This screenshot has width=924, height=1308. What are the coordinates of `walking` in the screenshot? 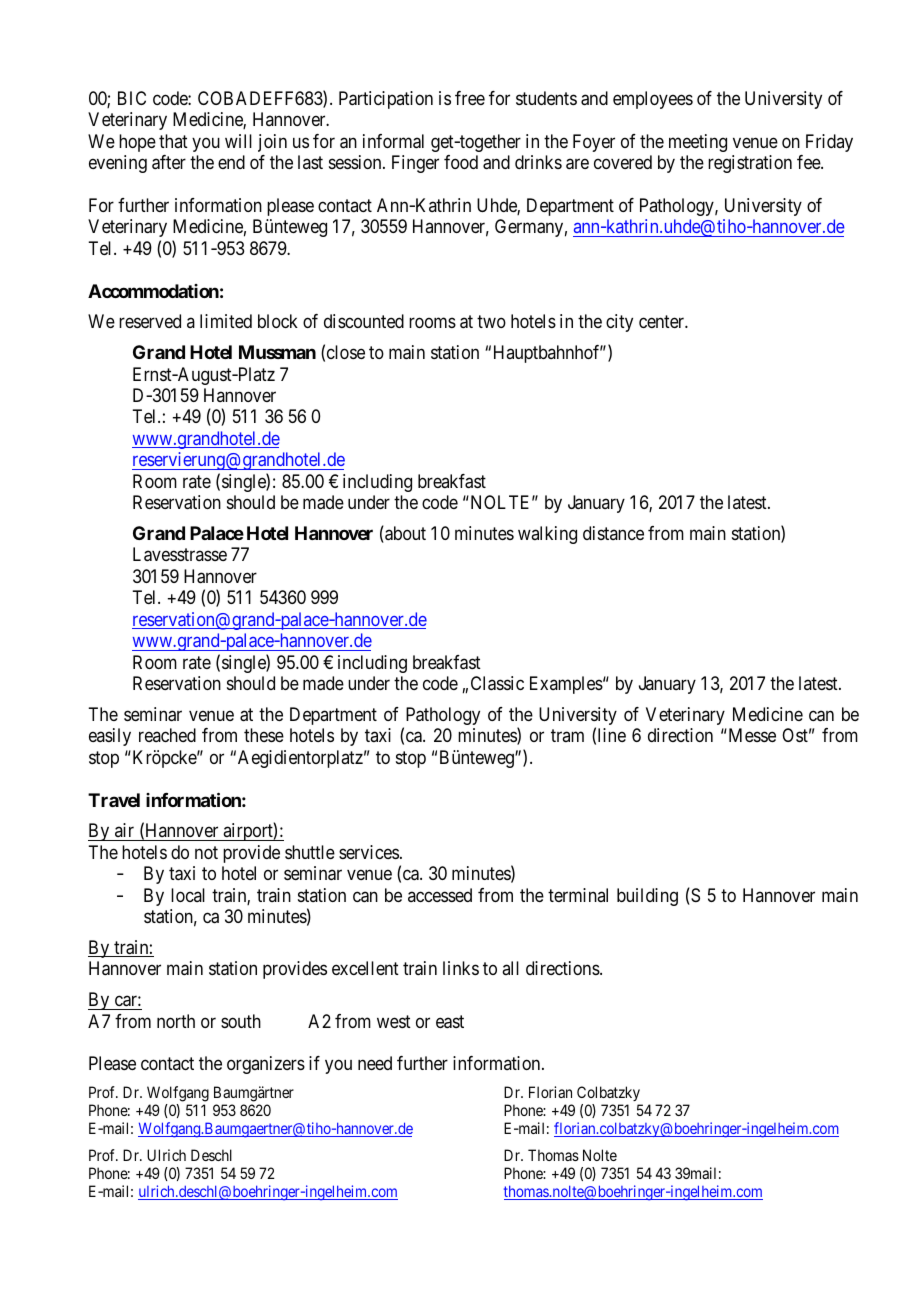 It's located at (547, 535).
